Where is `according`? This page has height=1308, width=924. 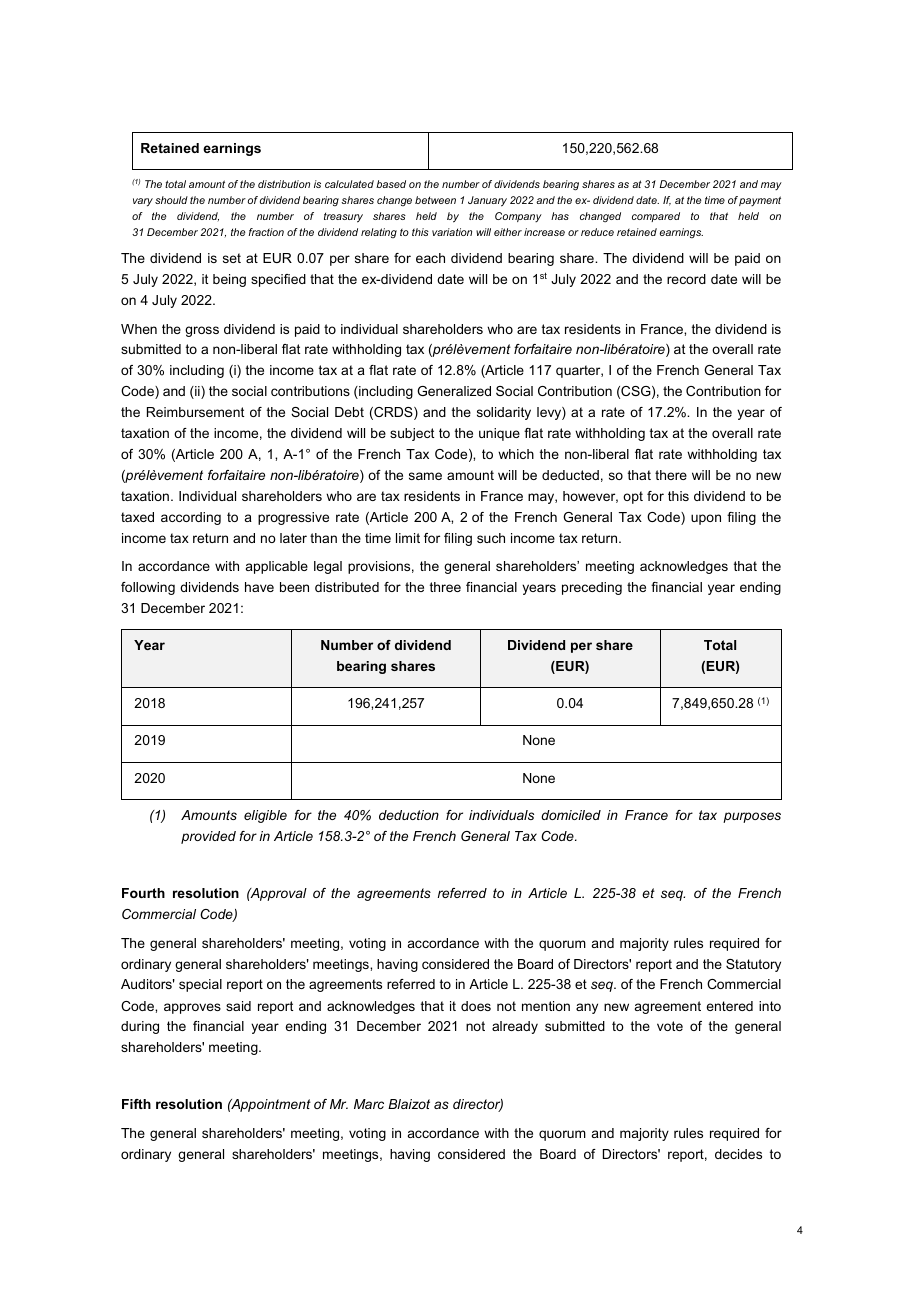 according is located at coordinates (191, 518).
